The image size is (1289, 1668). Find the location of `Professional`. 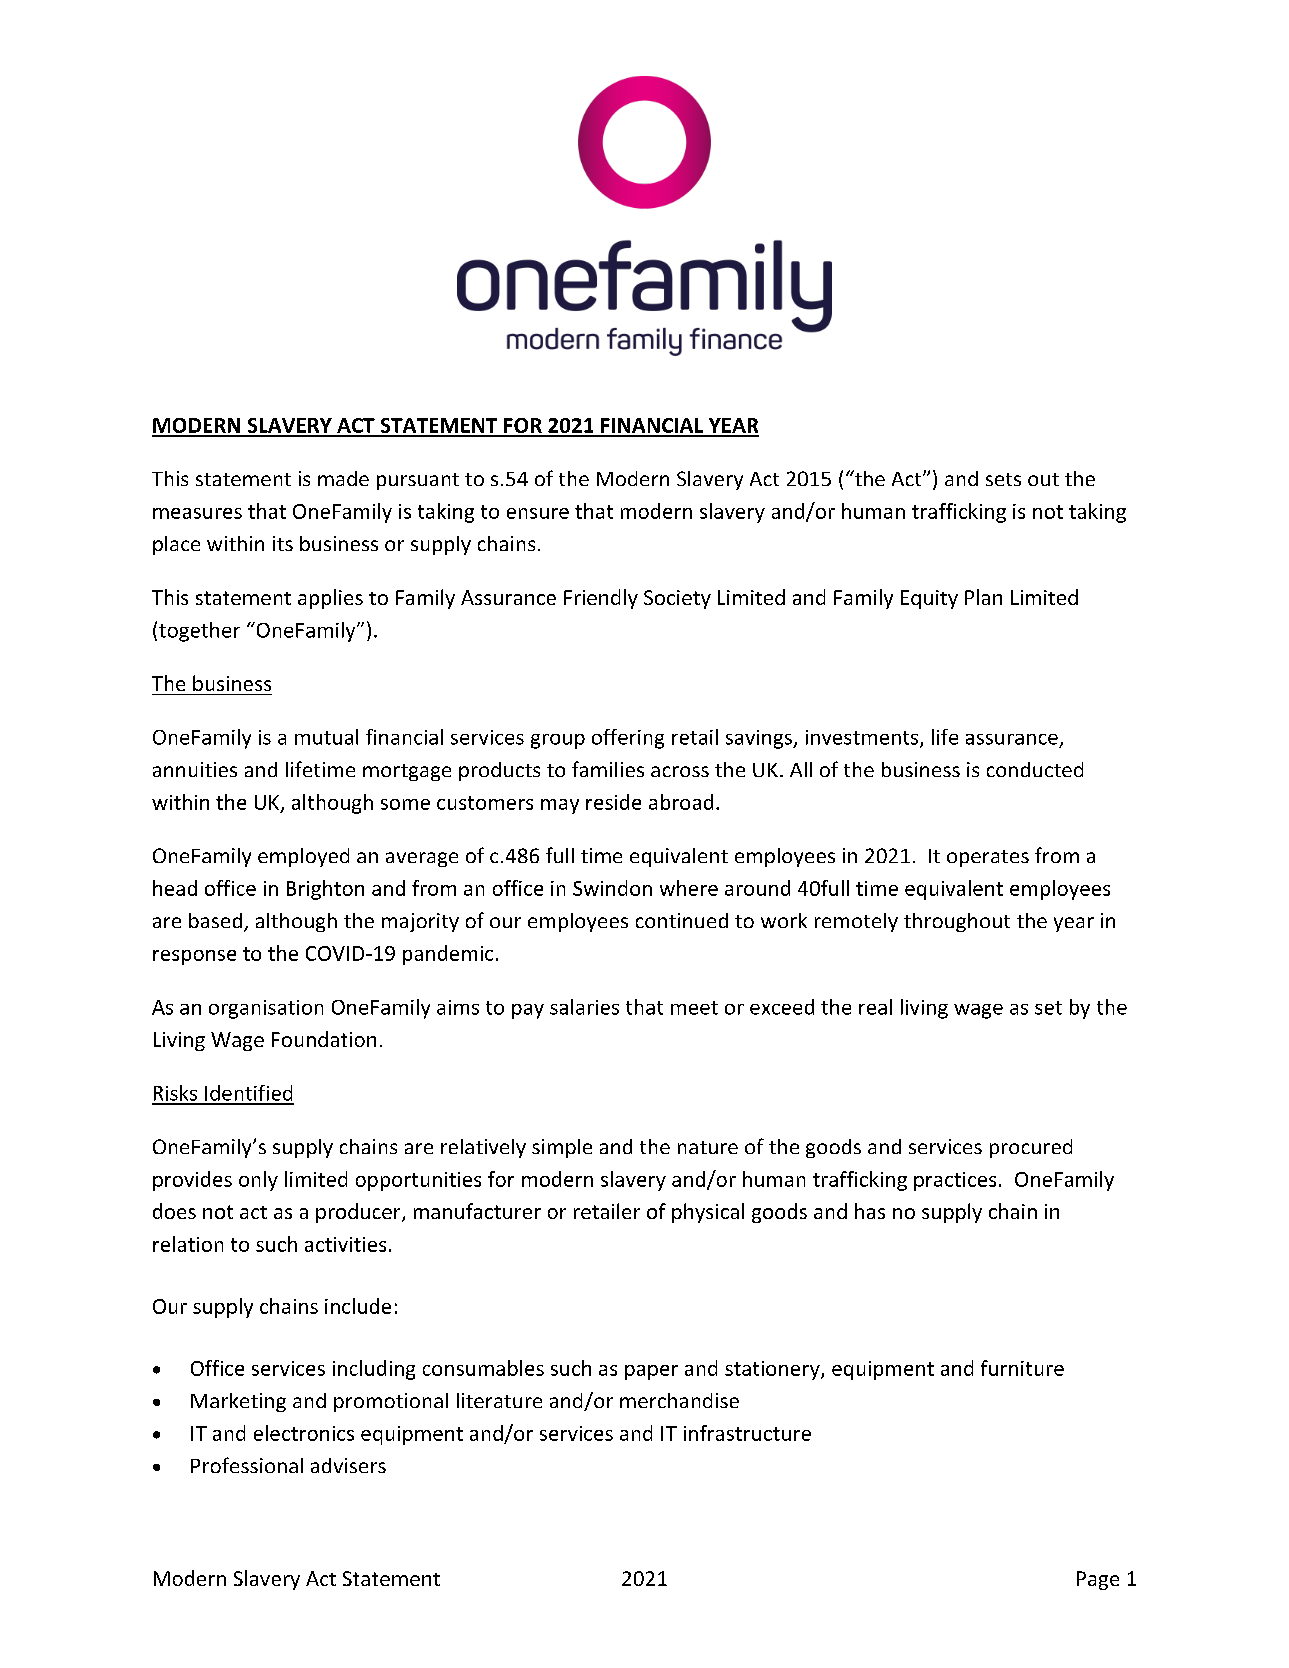

Professional is located at coordinates (247, 1465).
